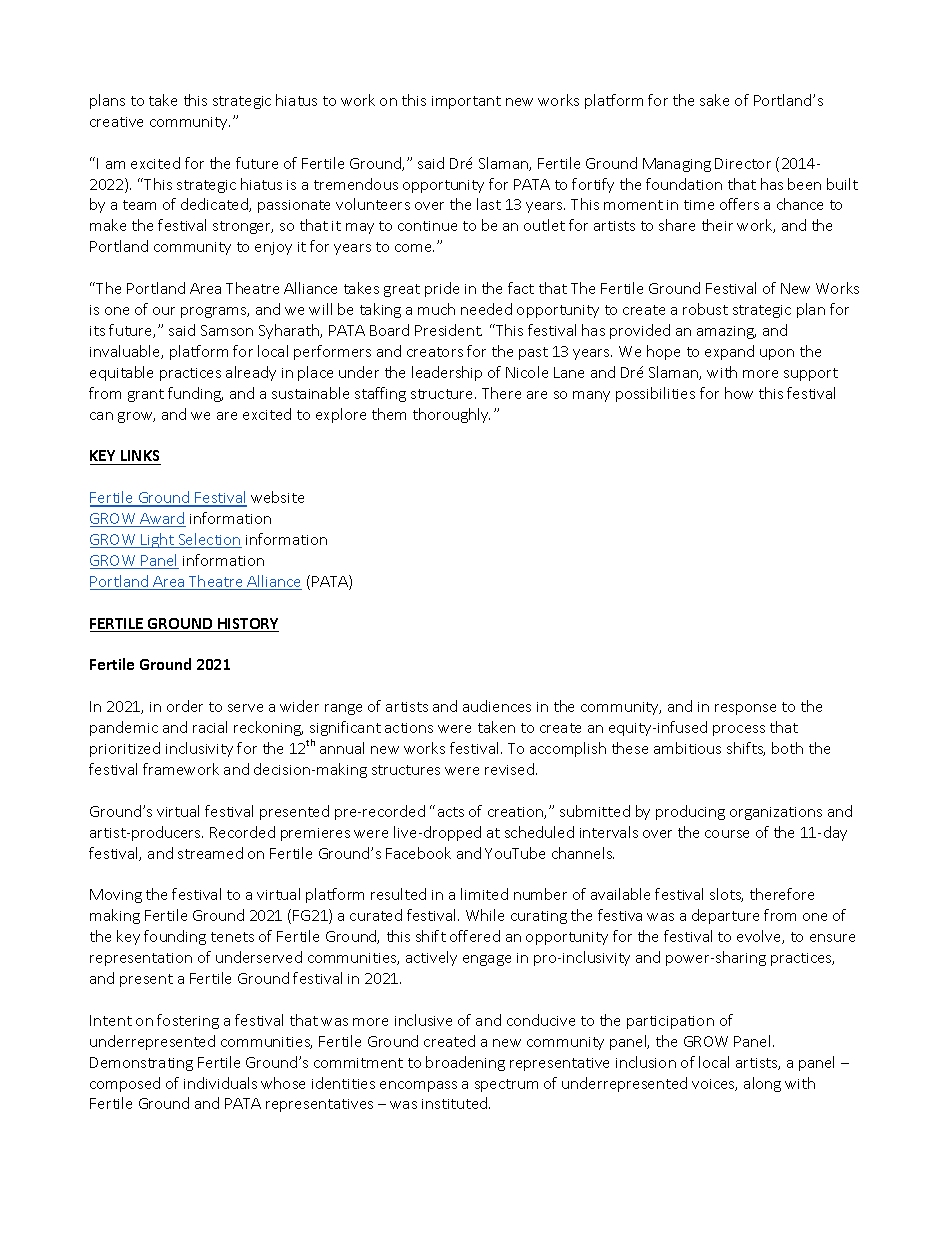 The image size is (952, 1233). I want to click on individuals, so click(220, 1083).
